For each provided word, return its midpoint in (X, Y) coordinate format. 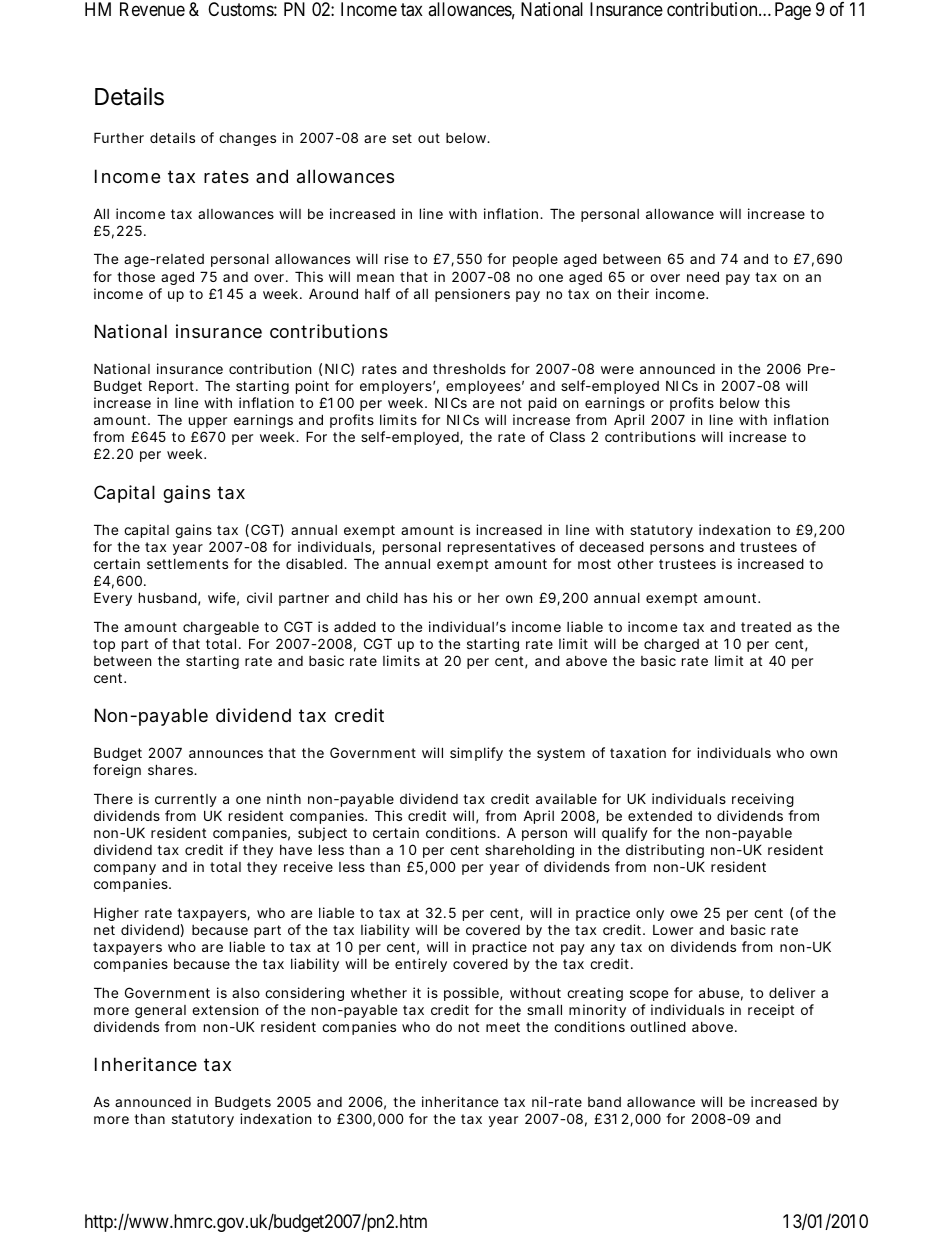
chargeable (221, 628)
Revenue (152, 9)
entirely (421, 965)
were (617, 370)
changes (247, 139)
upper (208, 422)
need (703, 276)
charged (671, 645)
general (160, 1011)
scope (649, 995)
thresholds (469, 369)
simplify (476, 754)
